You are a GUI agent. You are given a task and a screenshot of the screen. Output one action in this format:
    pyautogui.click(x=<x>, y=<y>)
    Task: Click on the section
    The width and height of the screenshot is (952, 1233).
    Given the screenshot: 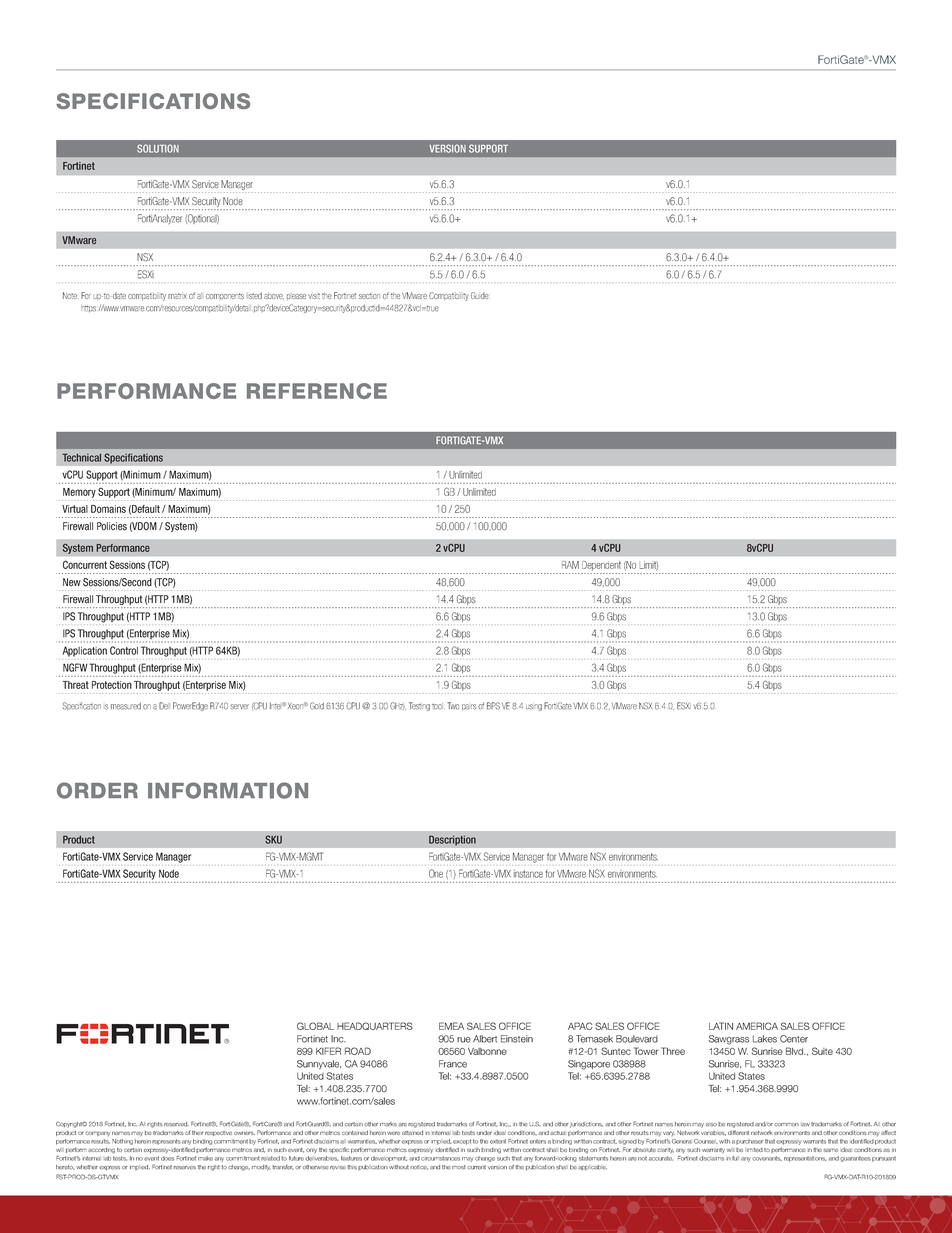 What is the action you would take?
    pyautogui.click(x=369, y=296)
